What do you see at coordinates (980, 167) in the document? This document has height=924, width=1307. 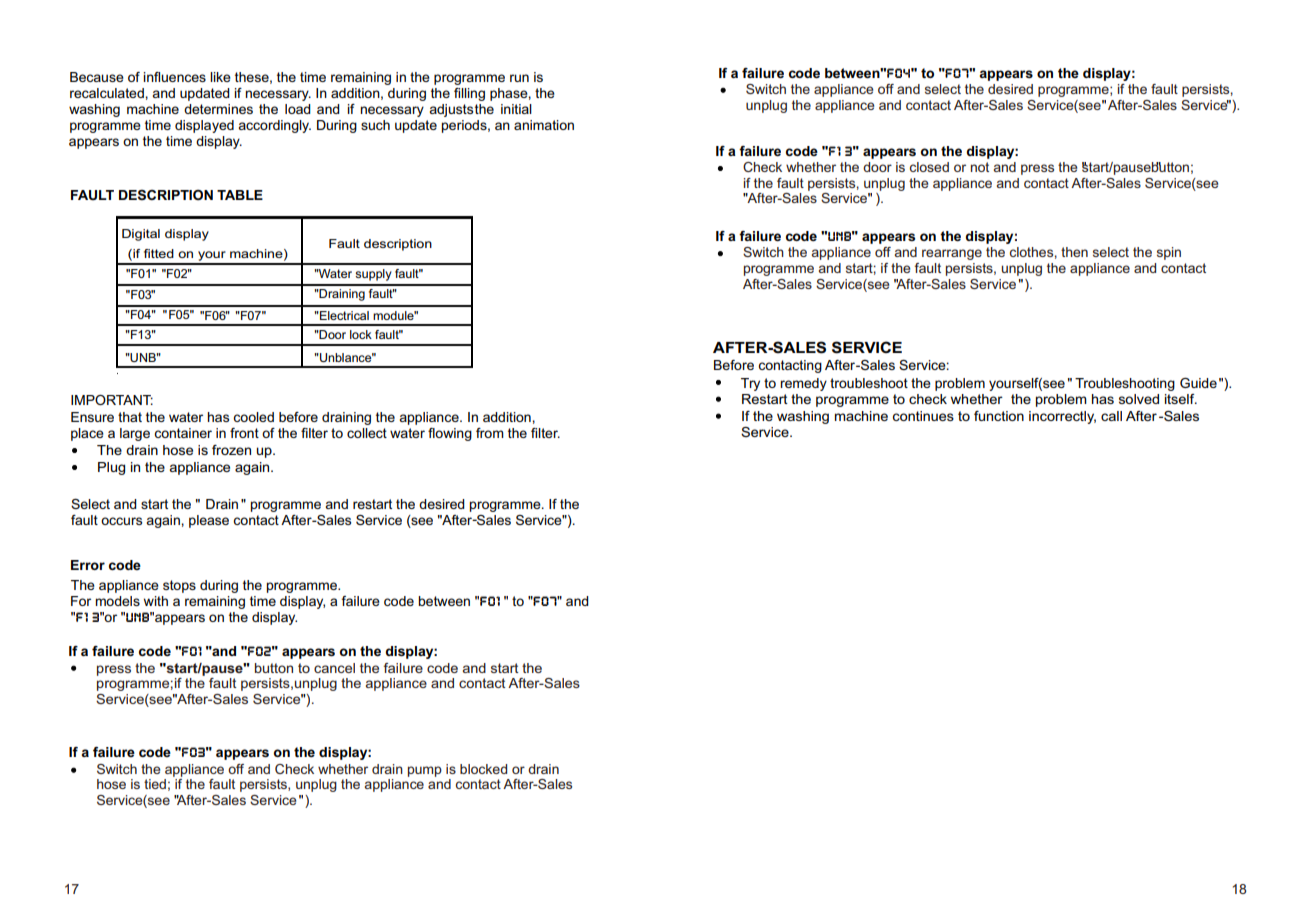 I see `not` at bounding box center [980, 167].
